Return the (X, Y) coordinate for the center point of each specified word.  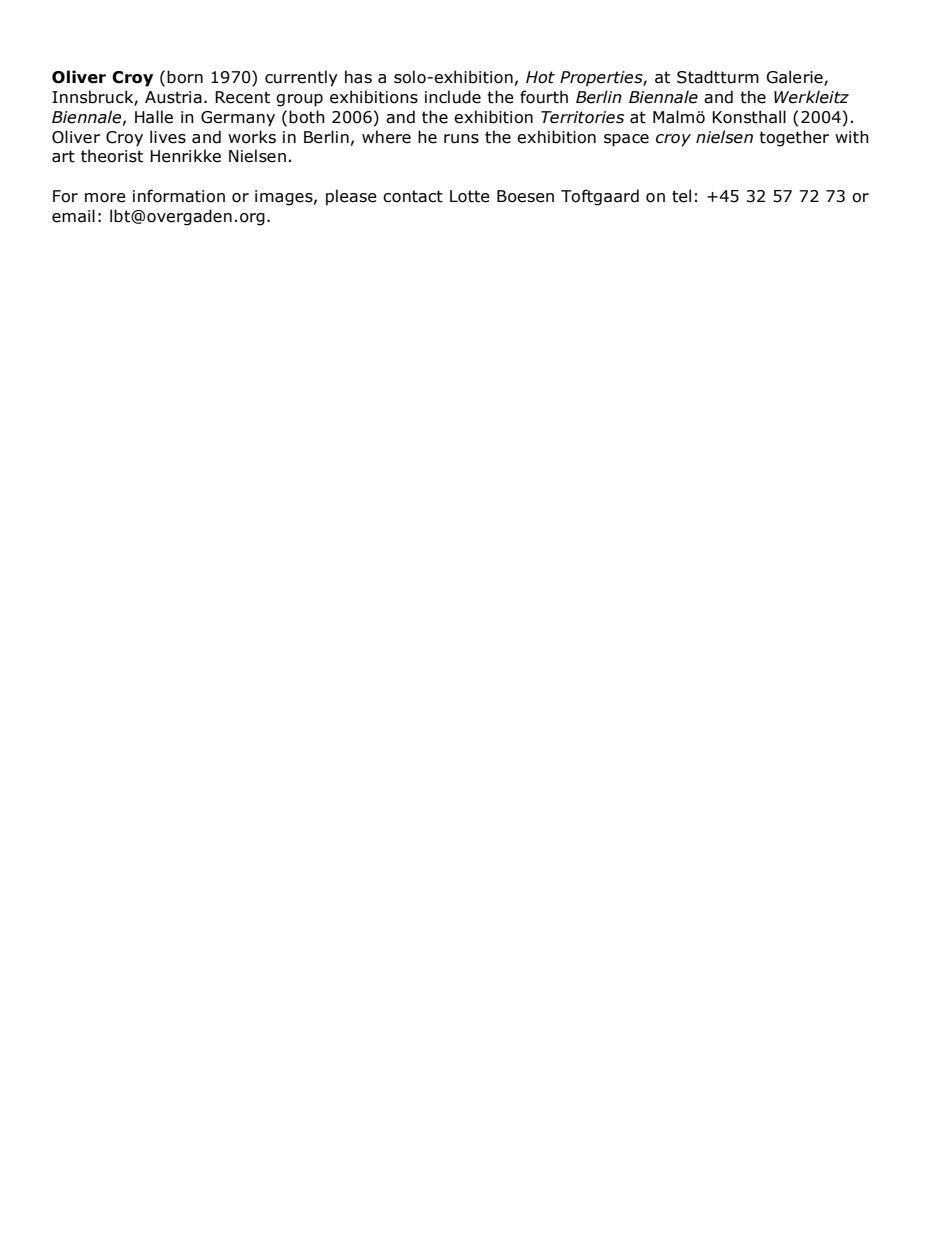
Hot (540, 77)
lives (168, 137)
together (794, 138)
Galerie (795, 77)
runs (461, 139)
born (185, 77)
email (73, 216)
